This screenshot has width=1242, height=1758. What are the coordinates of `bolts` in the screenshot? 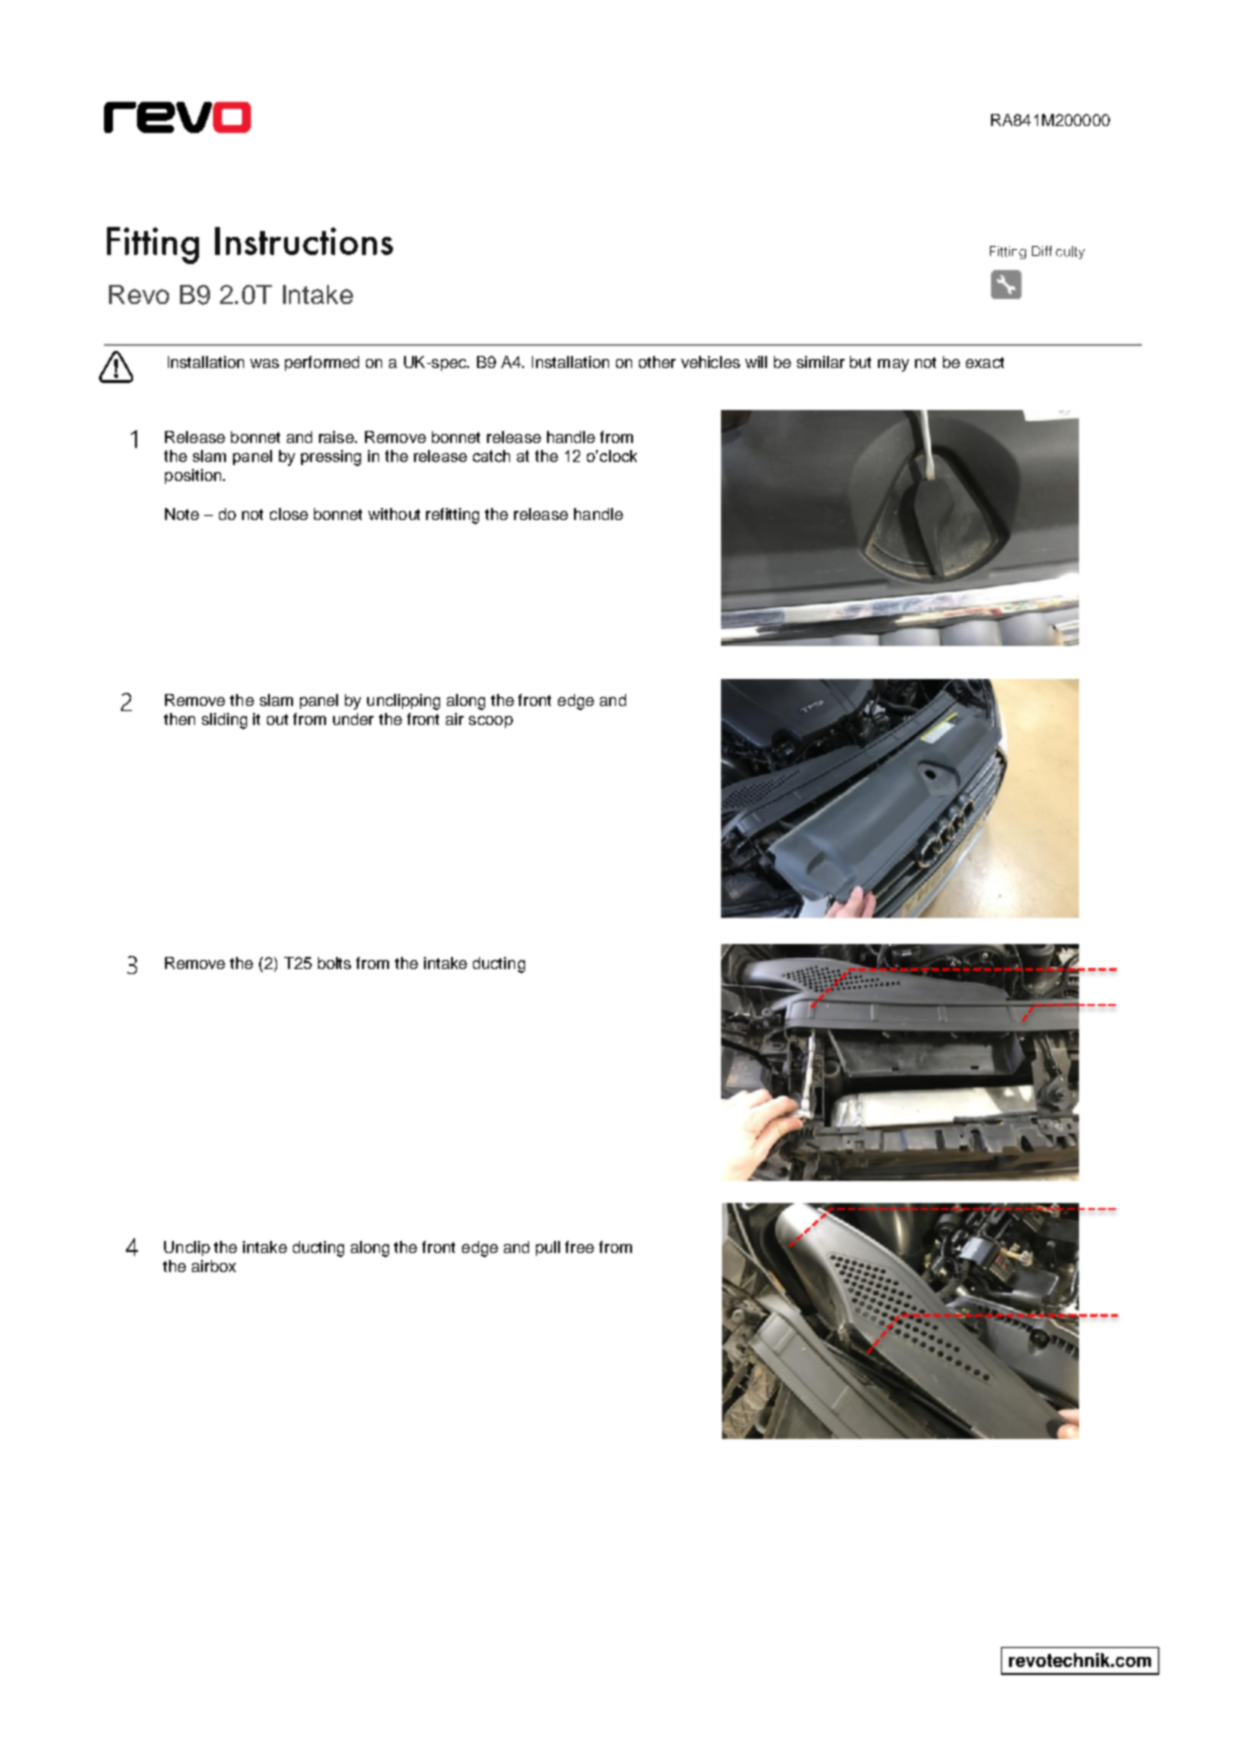 It's located at (334, 963).
